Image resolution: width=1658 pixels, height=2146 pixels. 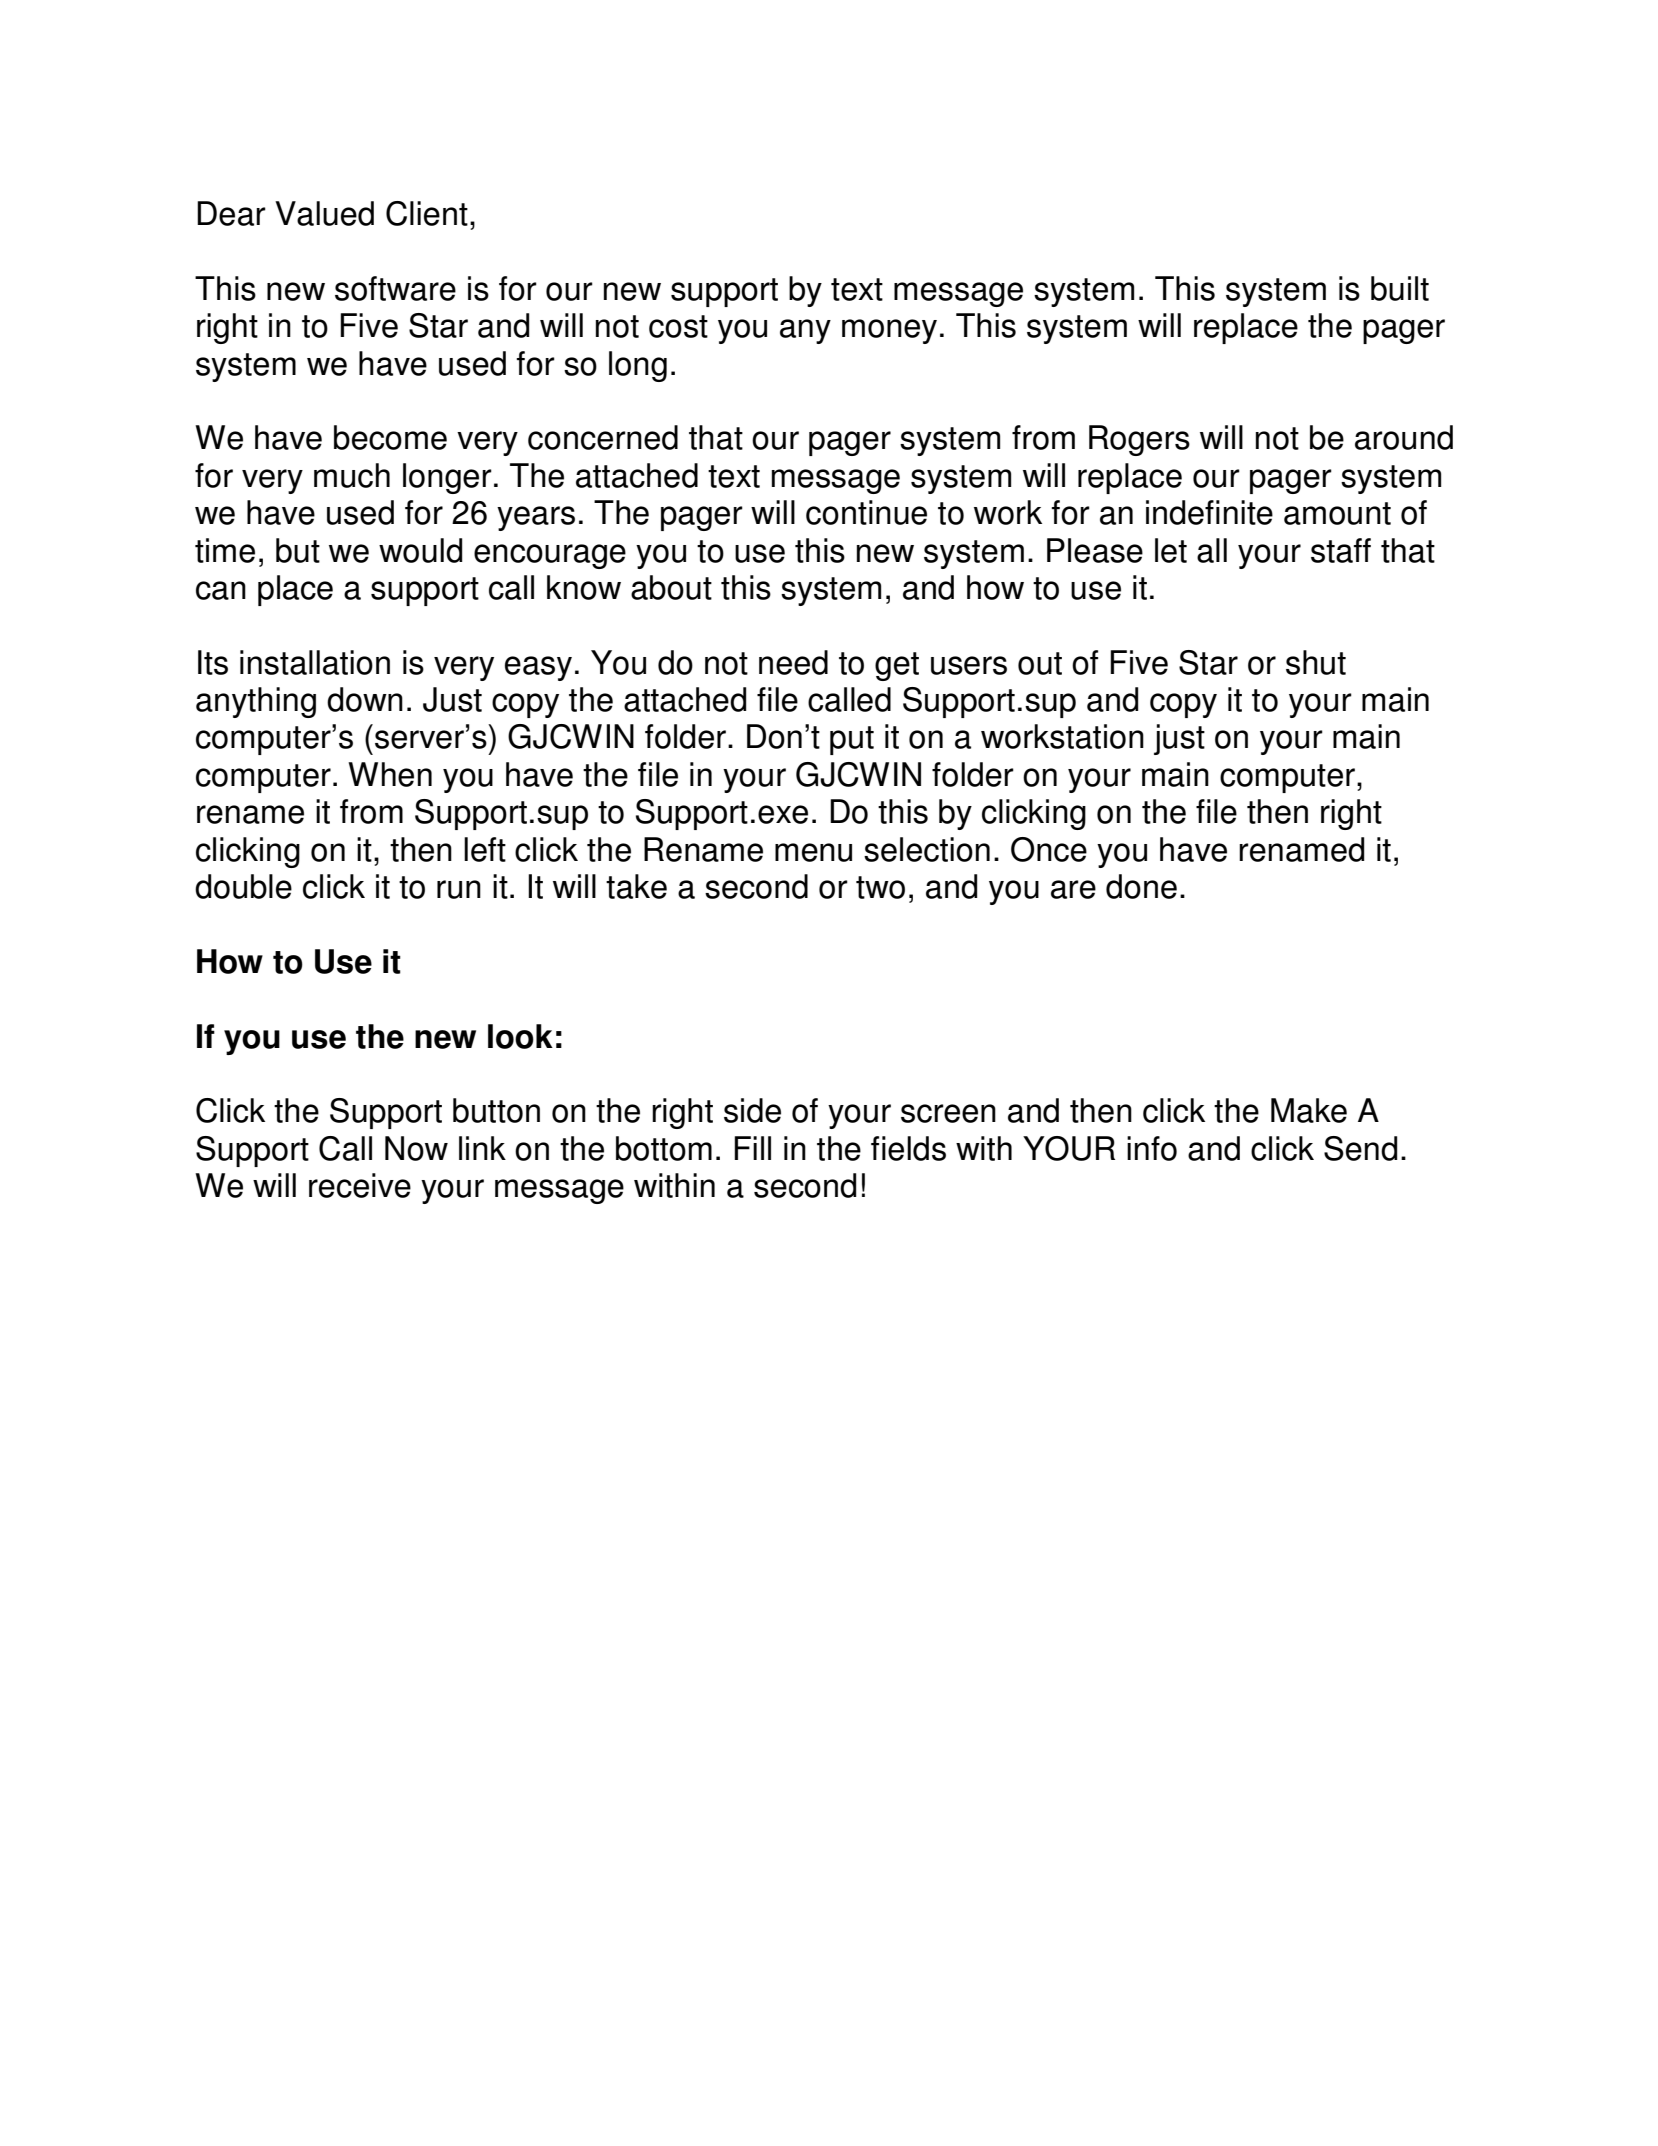 What do you see at coordinates (880, 887) in the image?
I see `two` at bounding box center [880, 887].
